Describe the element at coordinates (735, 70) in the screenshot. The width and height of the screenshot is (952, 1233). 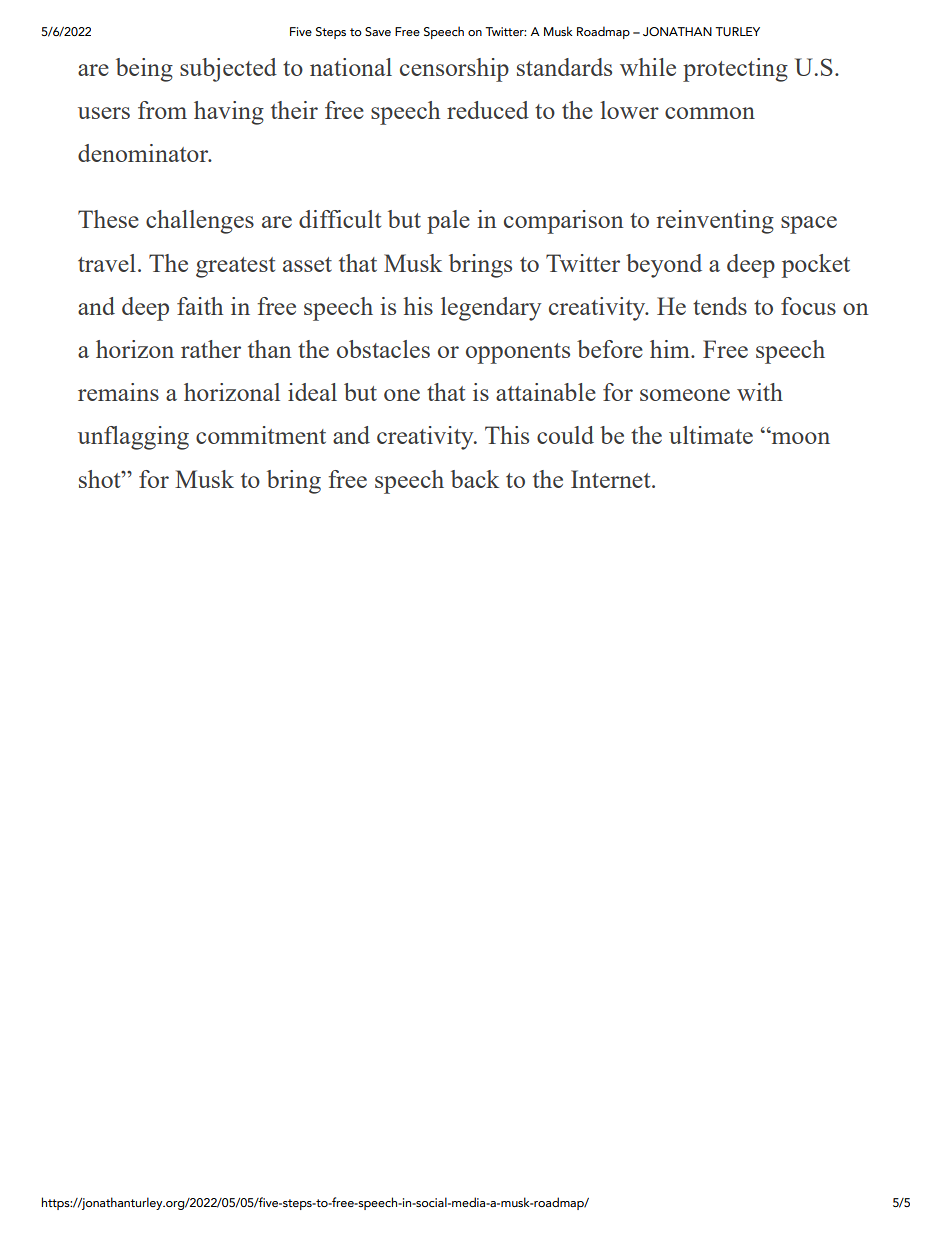
I see `protecting` at that location.
